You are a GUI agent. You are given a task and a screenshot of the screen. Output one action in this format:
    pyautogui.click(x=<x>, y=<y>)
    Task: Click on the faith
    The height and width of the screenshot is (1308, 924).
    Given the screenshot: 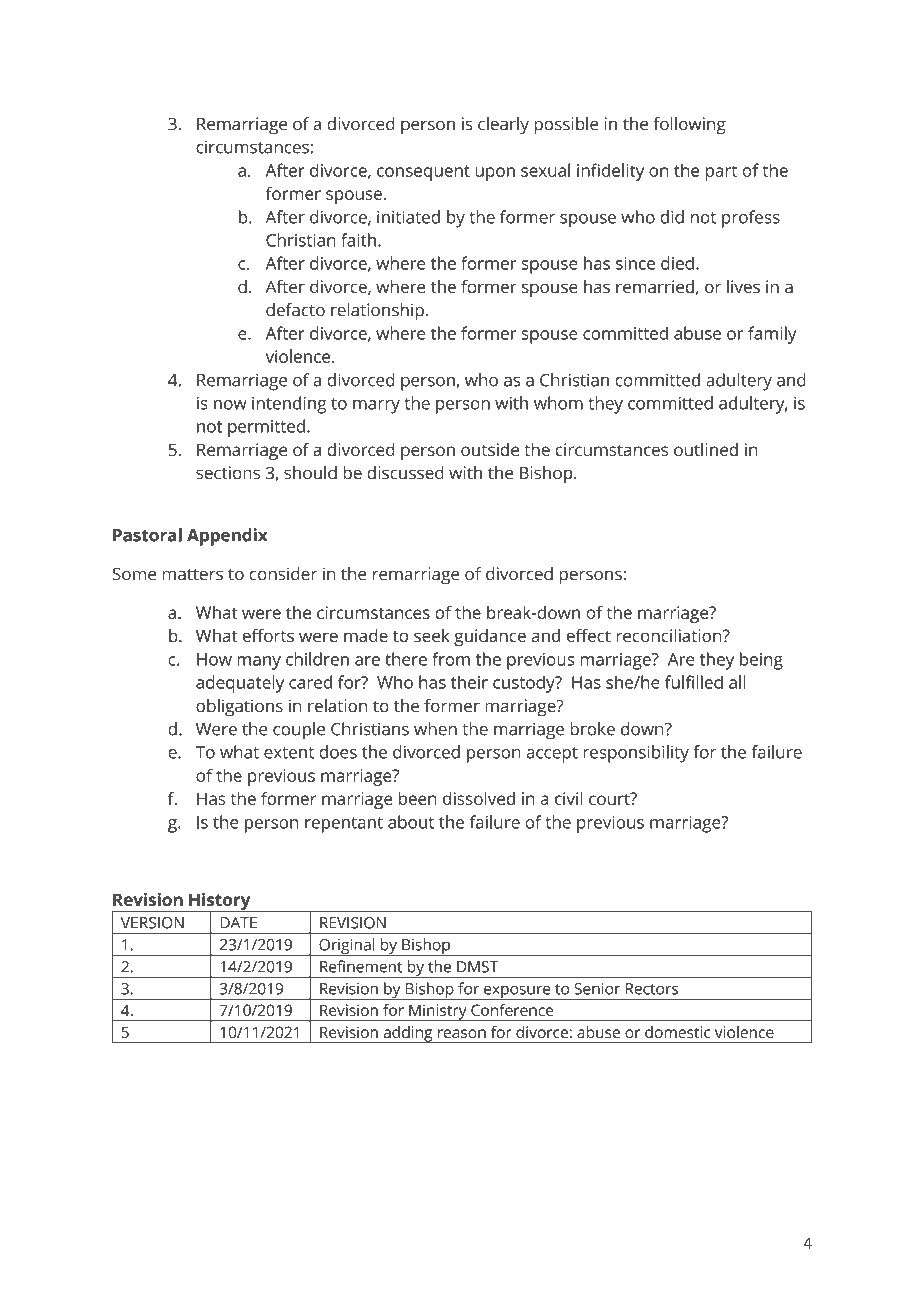 What is the action you would take?
    pyautogui.click(x=358, y=240)
